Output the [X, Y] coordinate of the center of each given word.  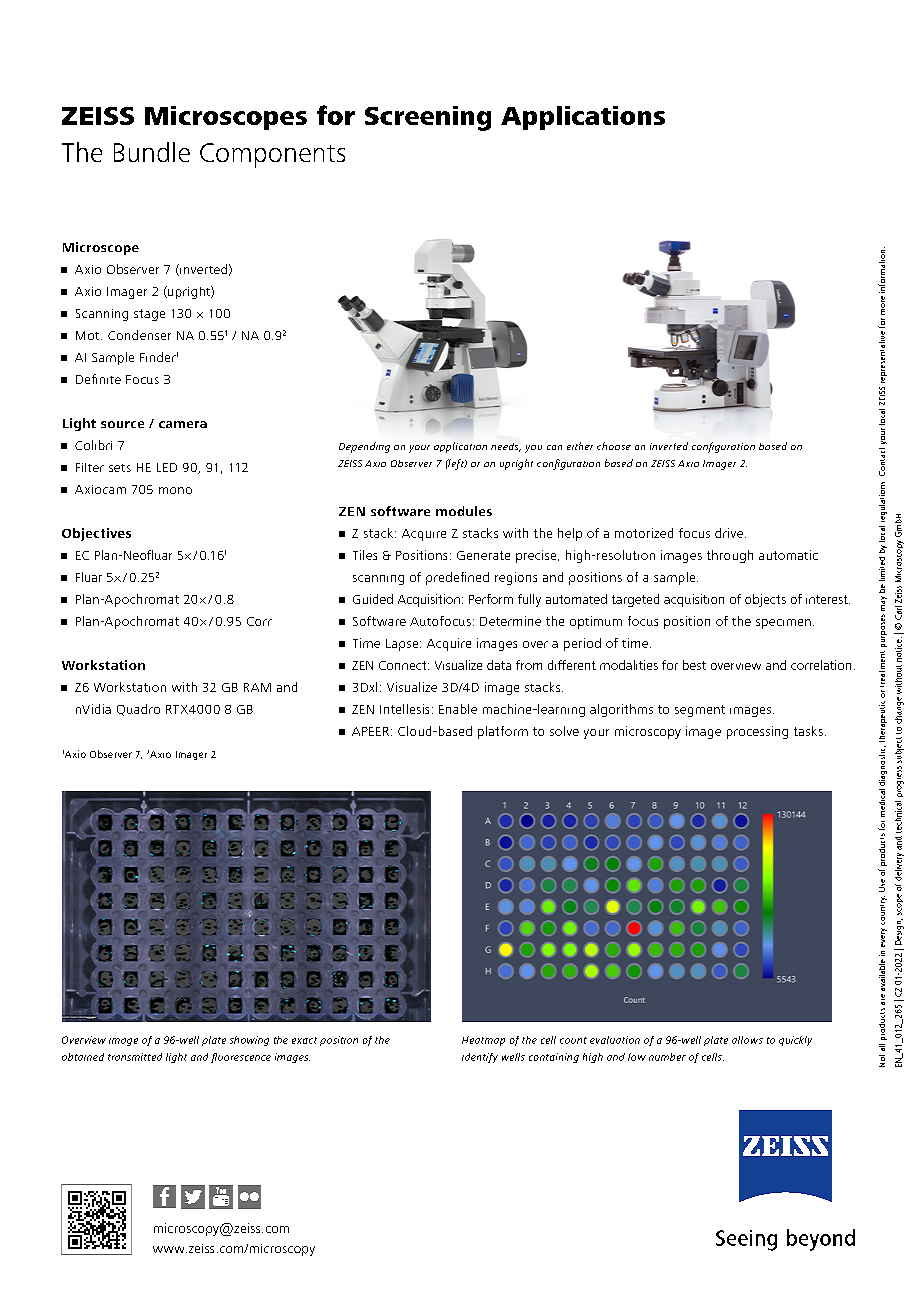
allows [747, 1040]
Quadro [138, 710]
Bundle [152, 152]
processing [757, 732]
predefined [457, 578]
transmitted [135, 1057]
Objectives [96, 534]
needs [506, 447]
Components [272, 155]
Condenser [139, 335]
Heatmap [483, 1041]
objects [765, 600]
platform [503, 732]
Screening [428, 118]
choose [614, 446]
